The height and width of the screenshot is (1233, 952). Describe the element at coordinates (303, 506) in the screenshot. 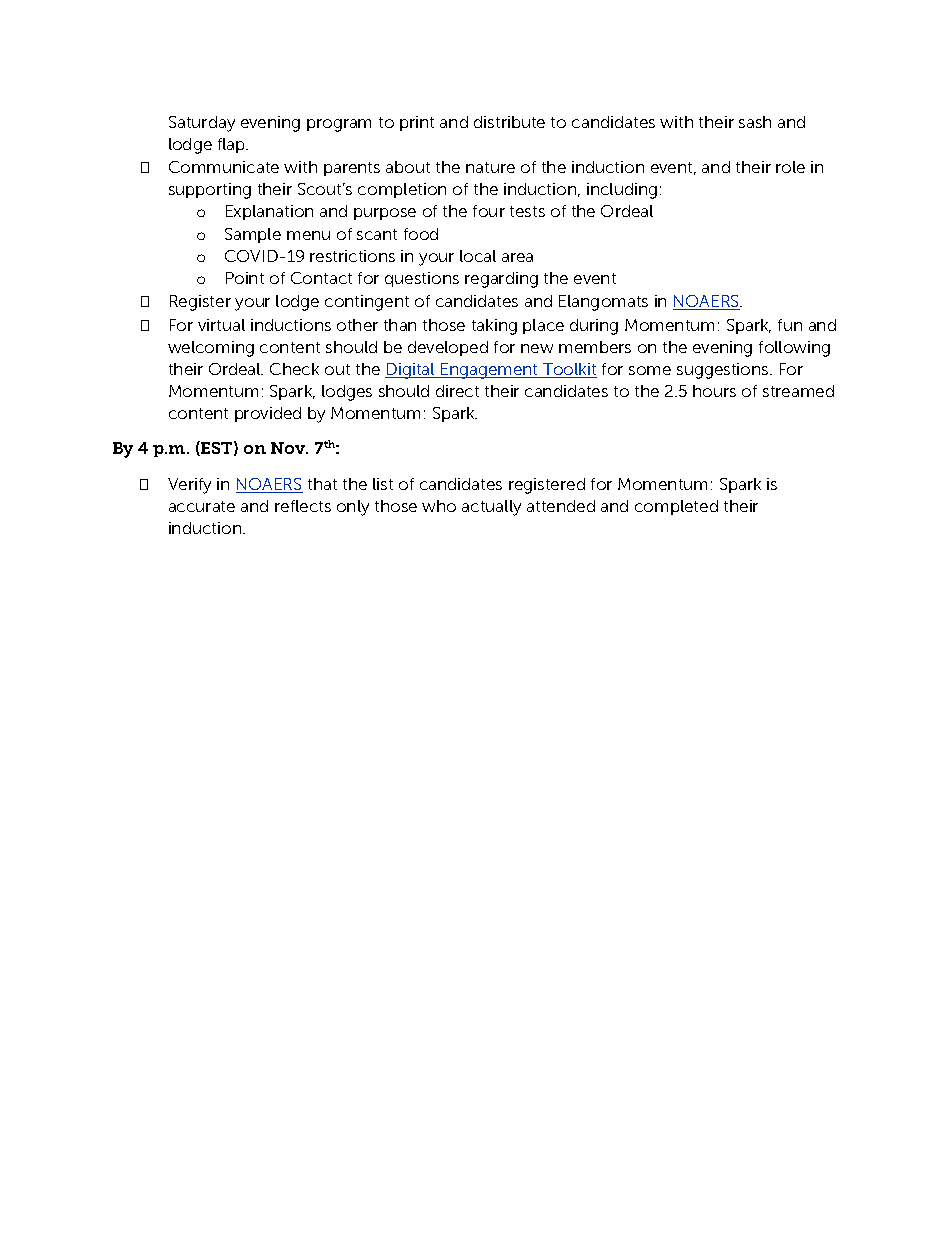

I see `reflects` at that location.
